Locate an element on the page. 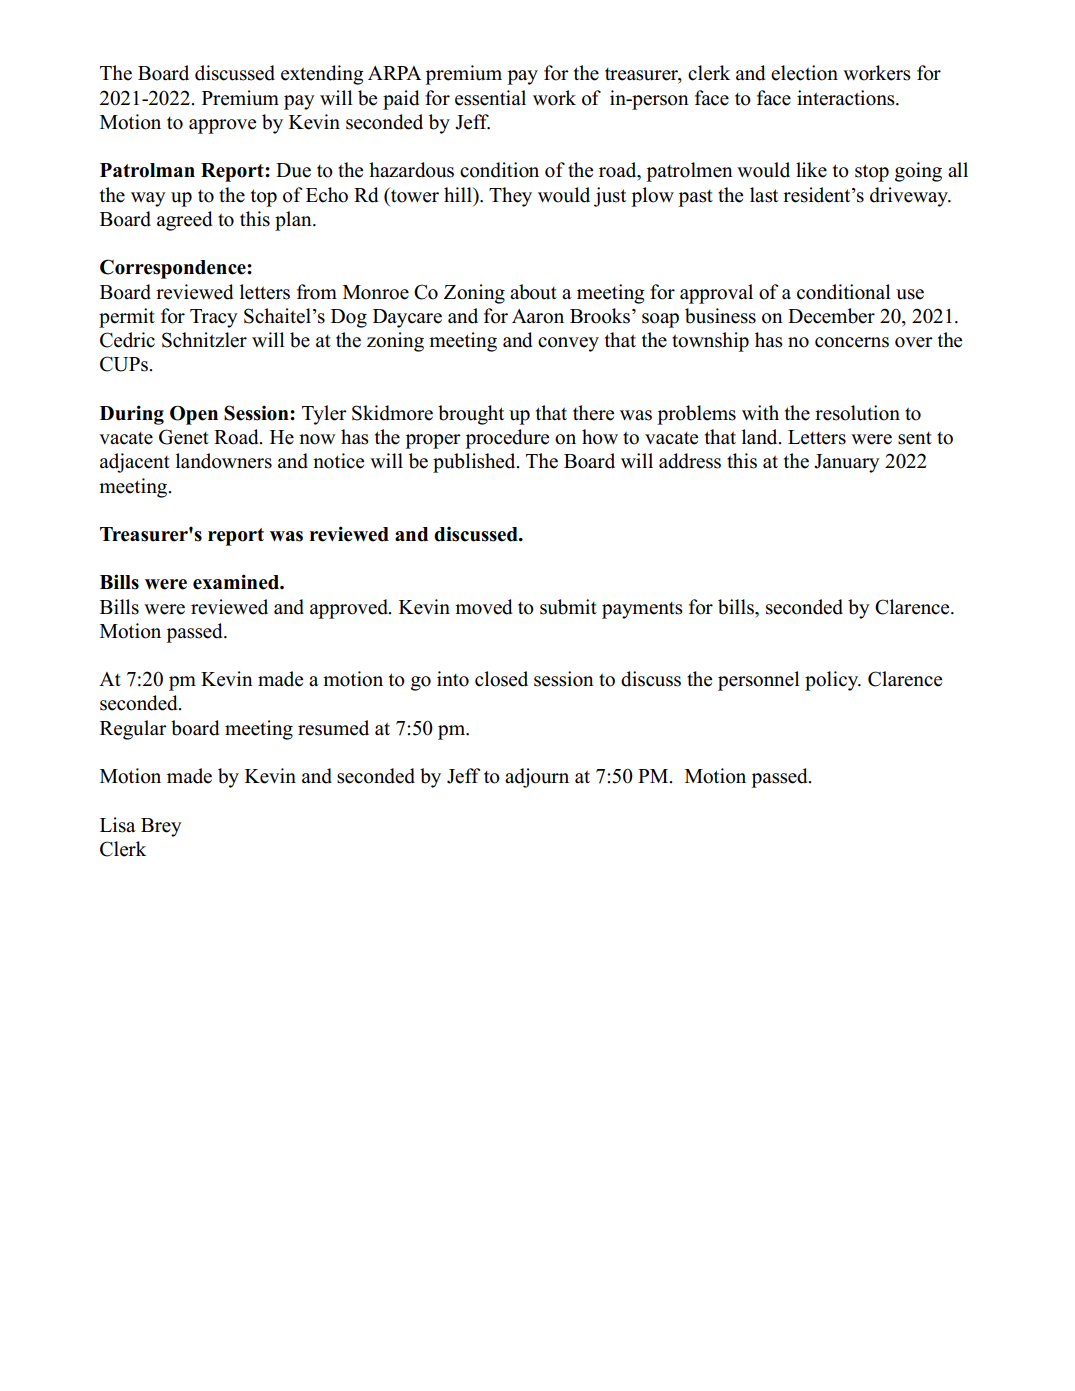  procedure is located at coordinates (507, 439).
